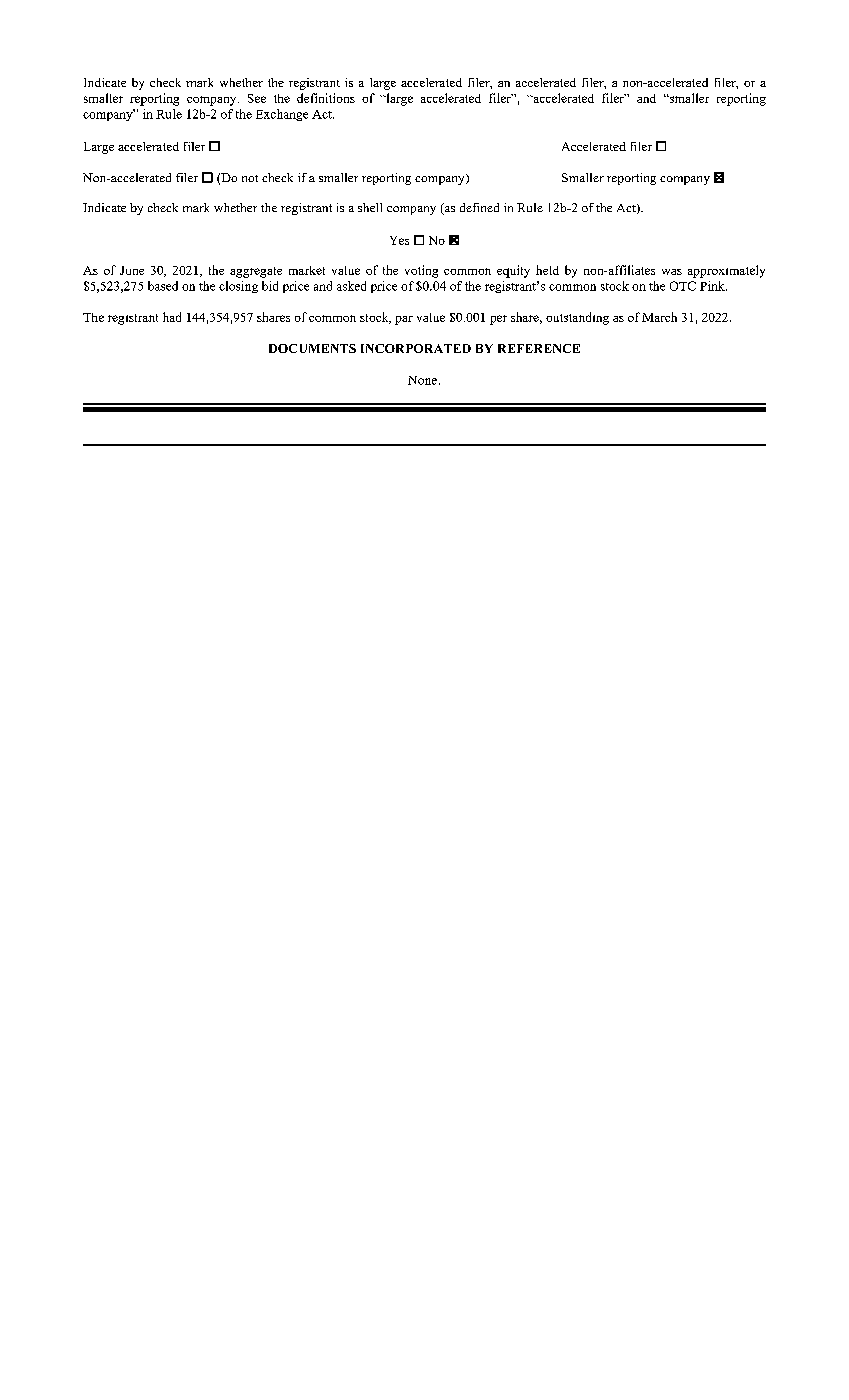 This screenshot has height=1400, width=849. I want to click on Exchange, so click(282, 115).
